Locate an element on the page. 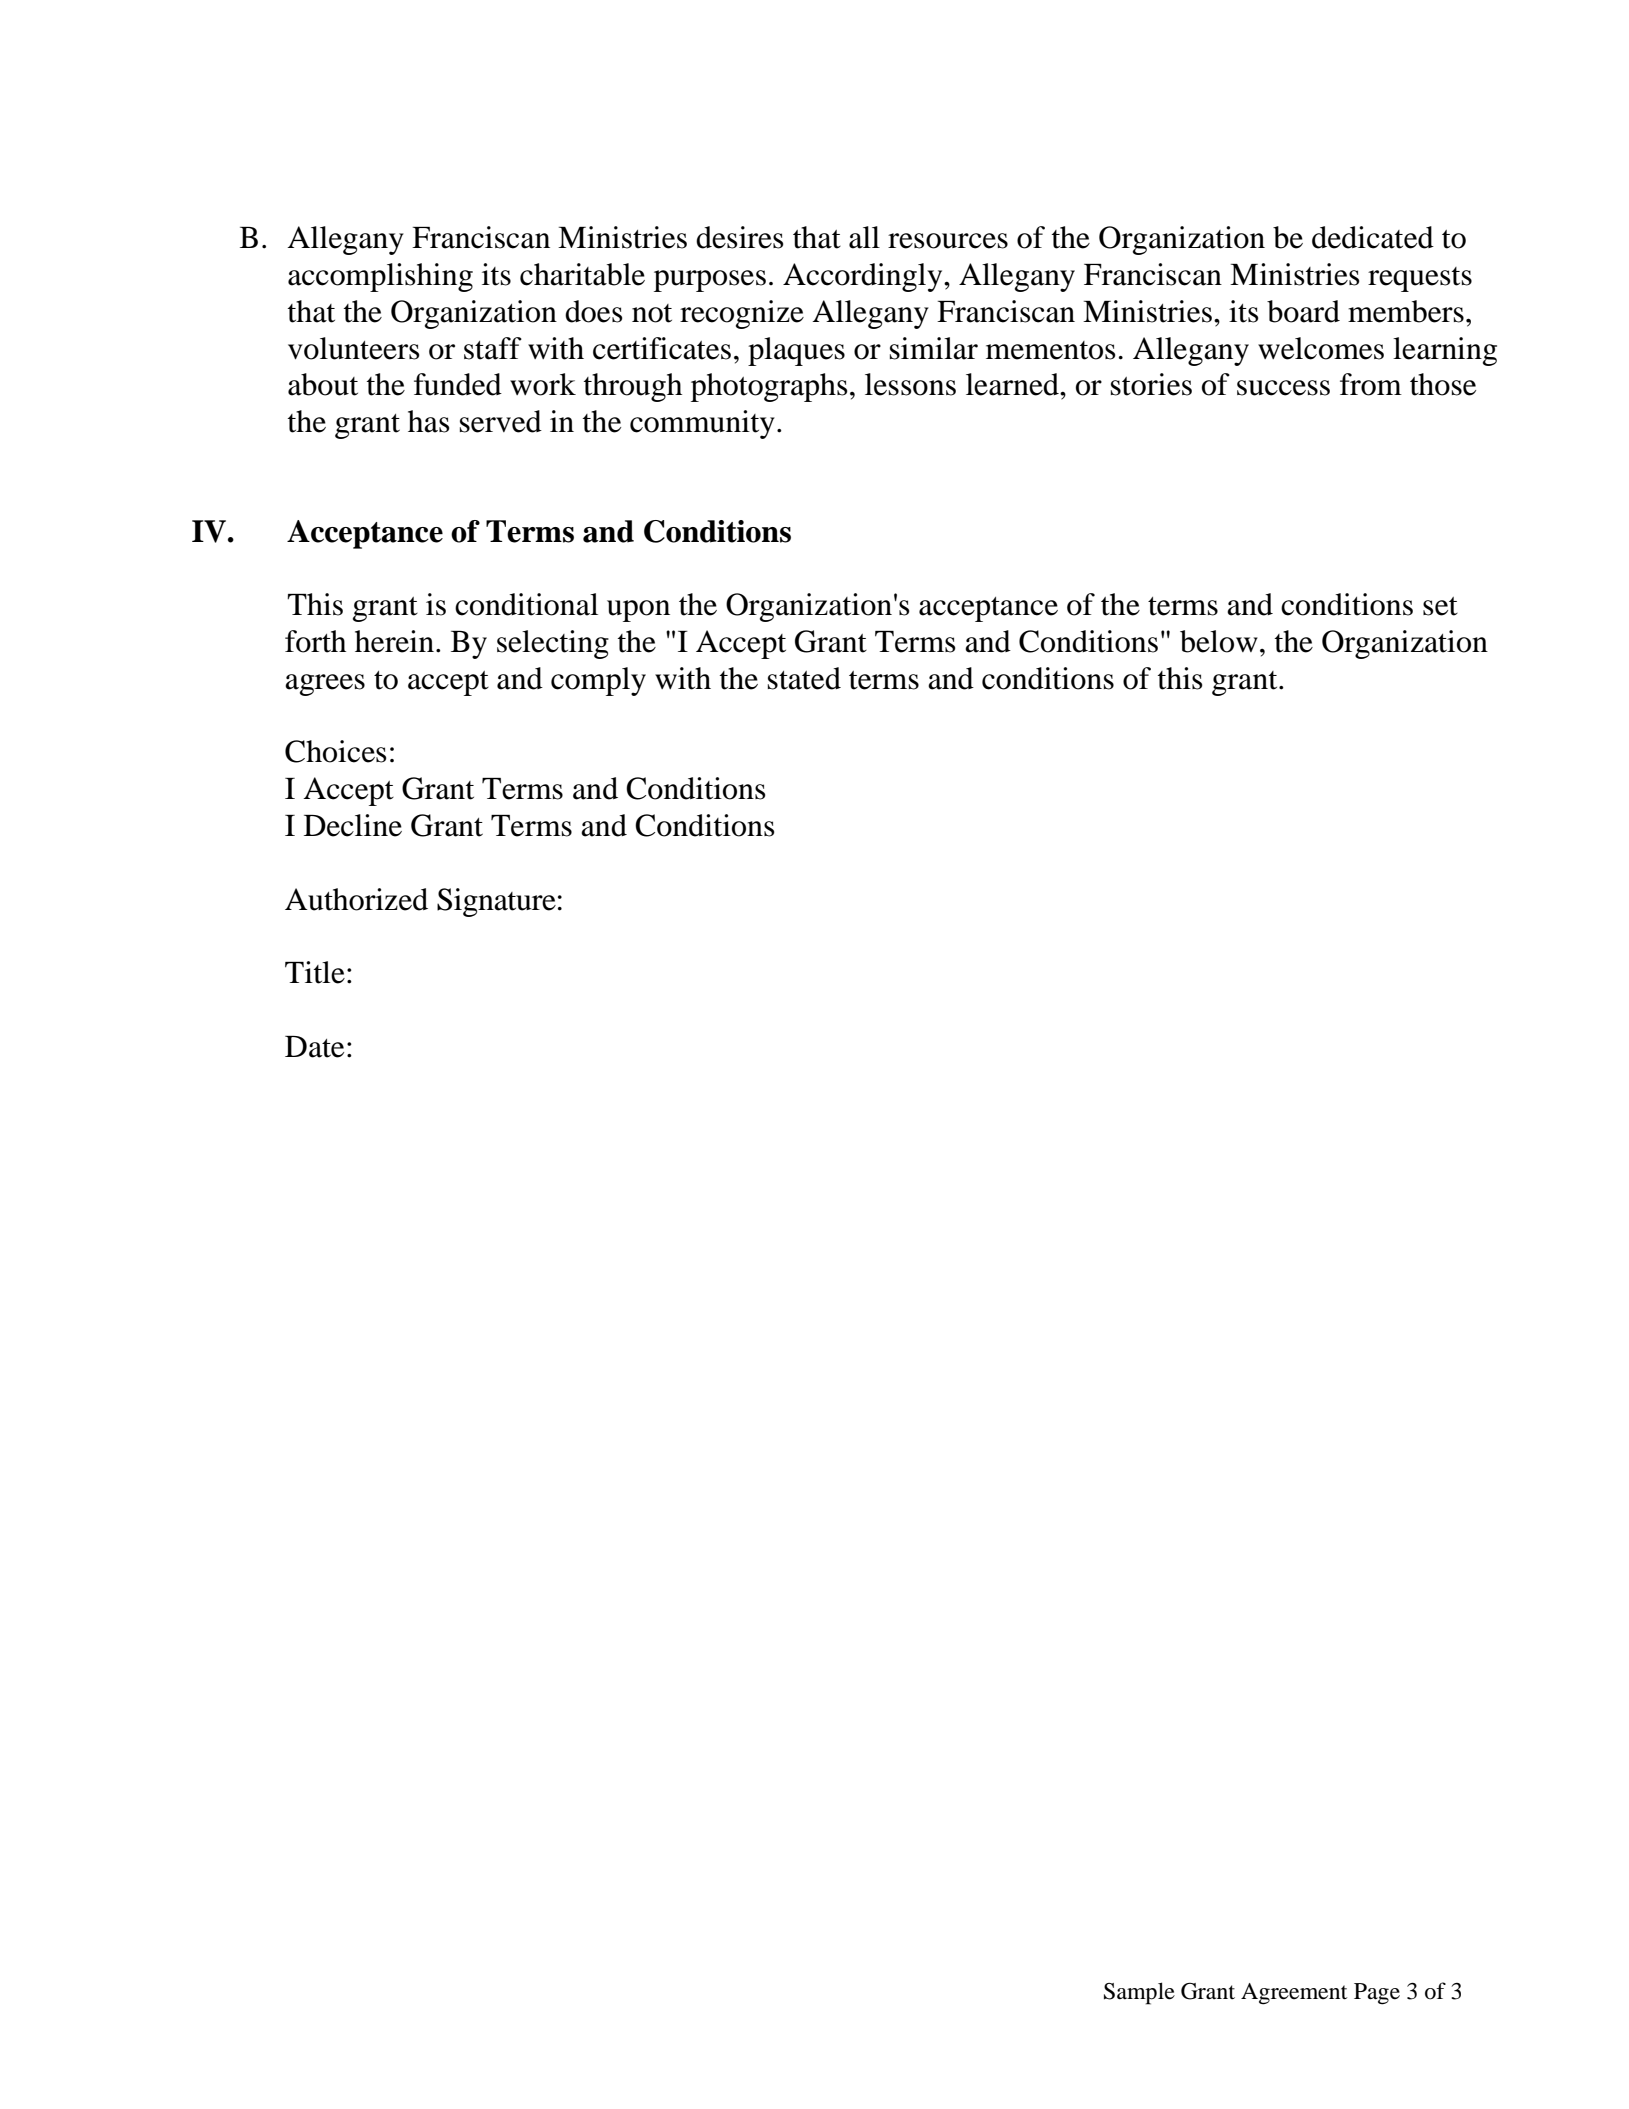  Signature is located at coordinates (496, 902).
